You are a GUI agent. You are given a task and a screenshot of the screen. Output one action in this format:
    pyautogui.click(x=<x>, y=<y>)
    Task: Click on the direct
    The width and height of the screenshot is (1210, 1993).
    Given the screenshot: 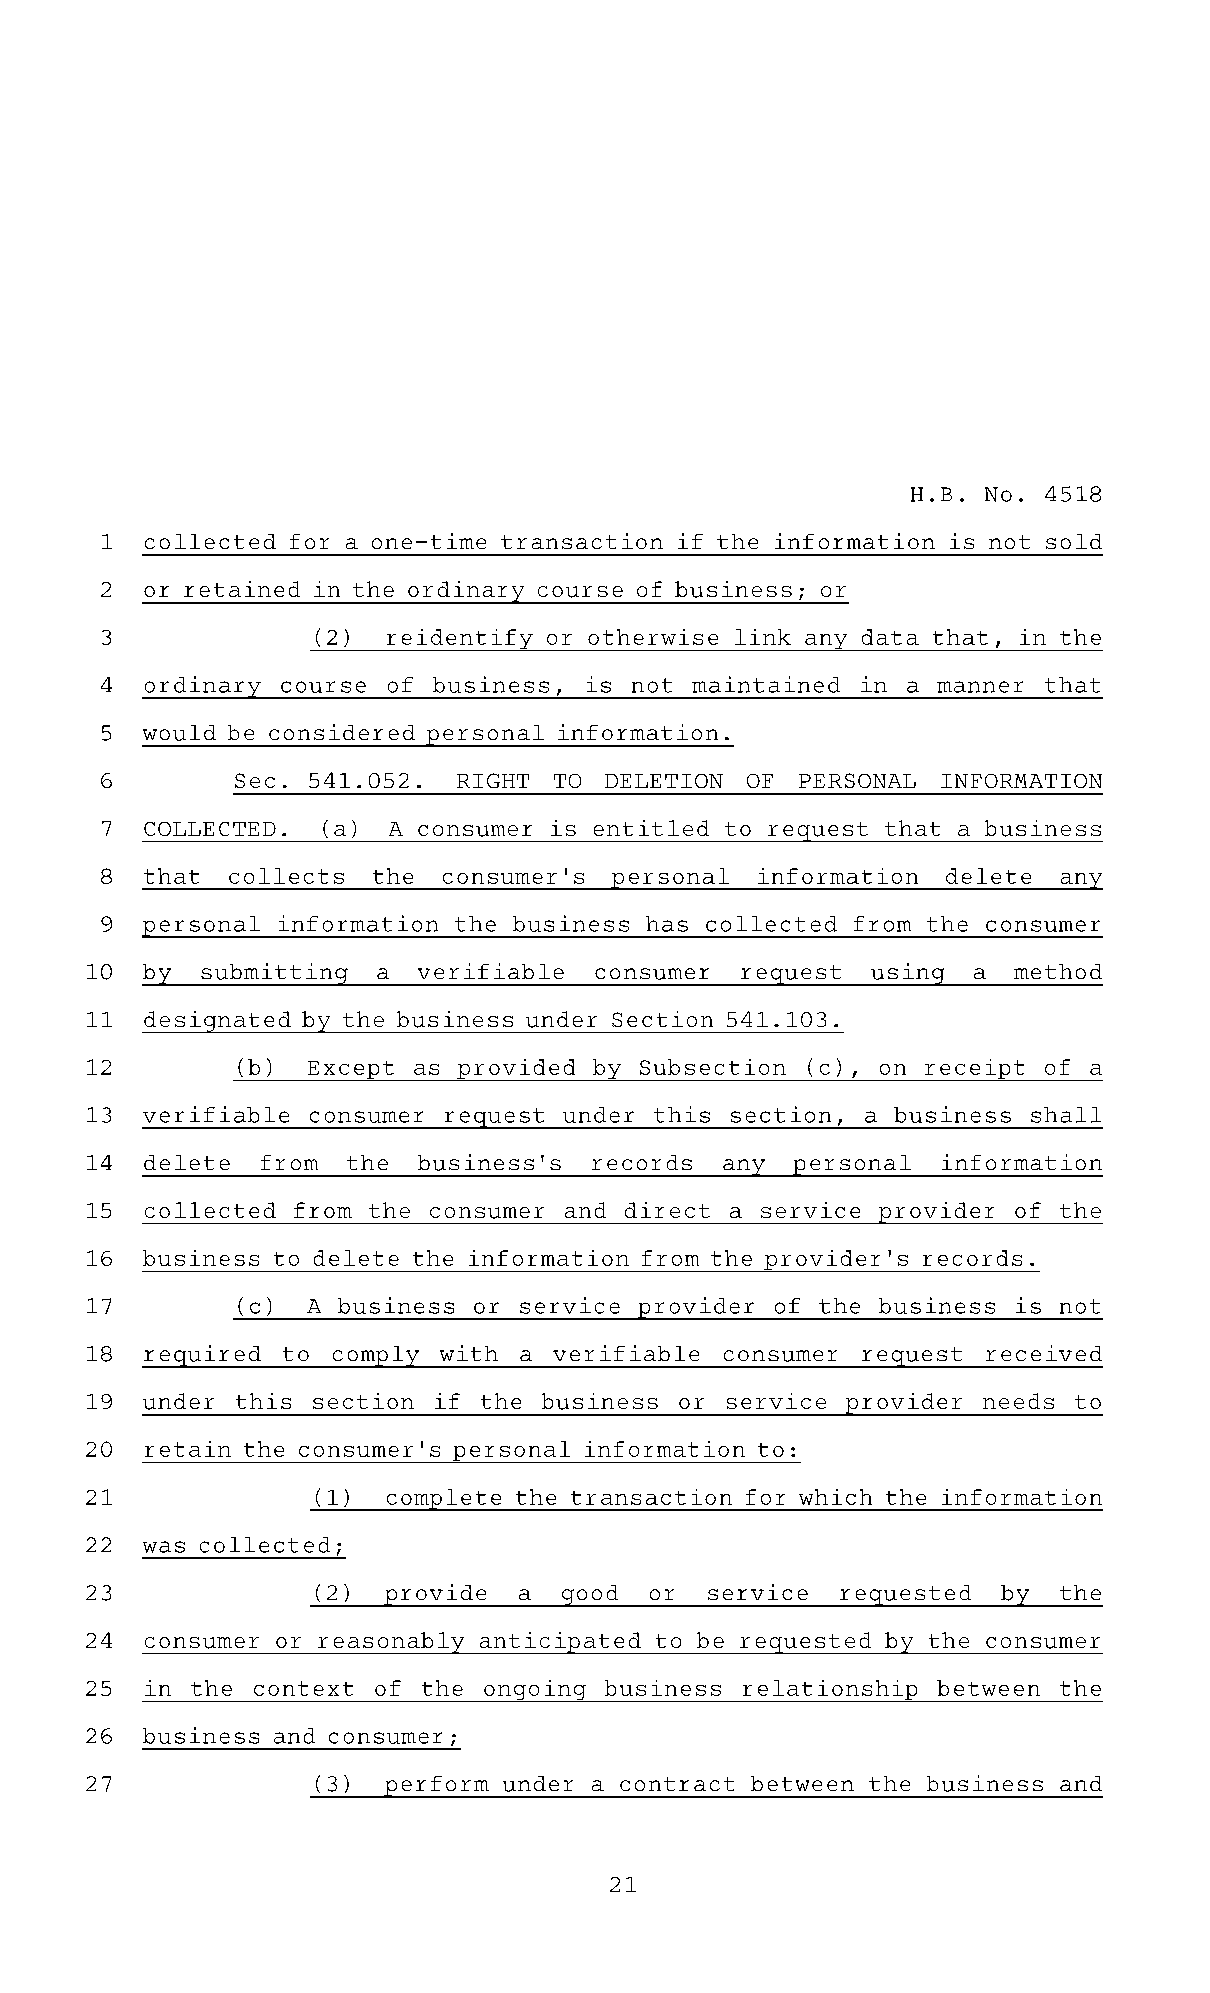 What is the action you would take?
    pyautogui.click(x=667, y=1210)
